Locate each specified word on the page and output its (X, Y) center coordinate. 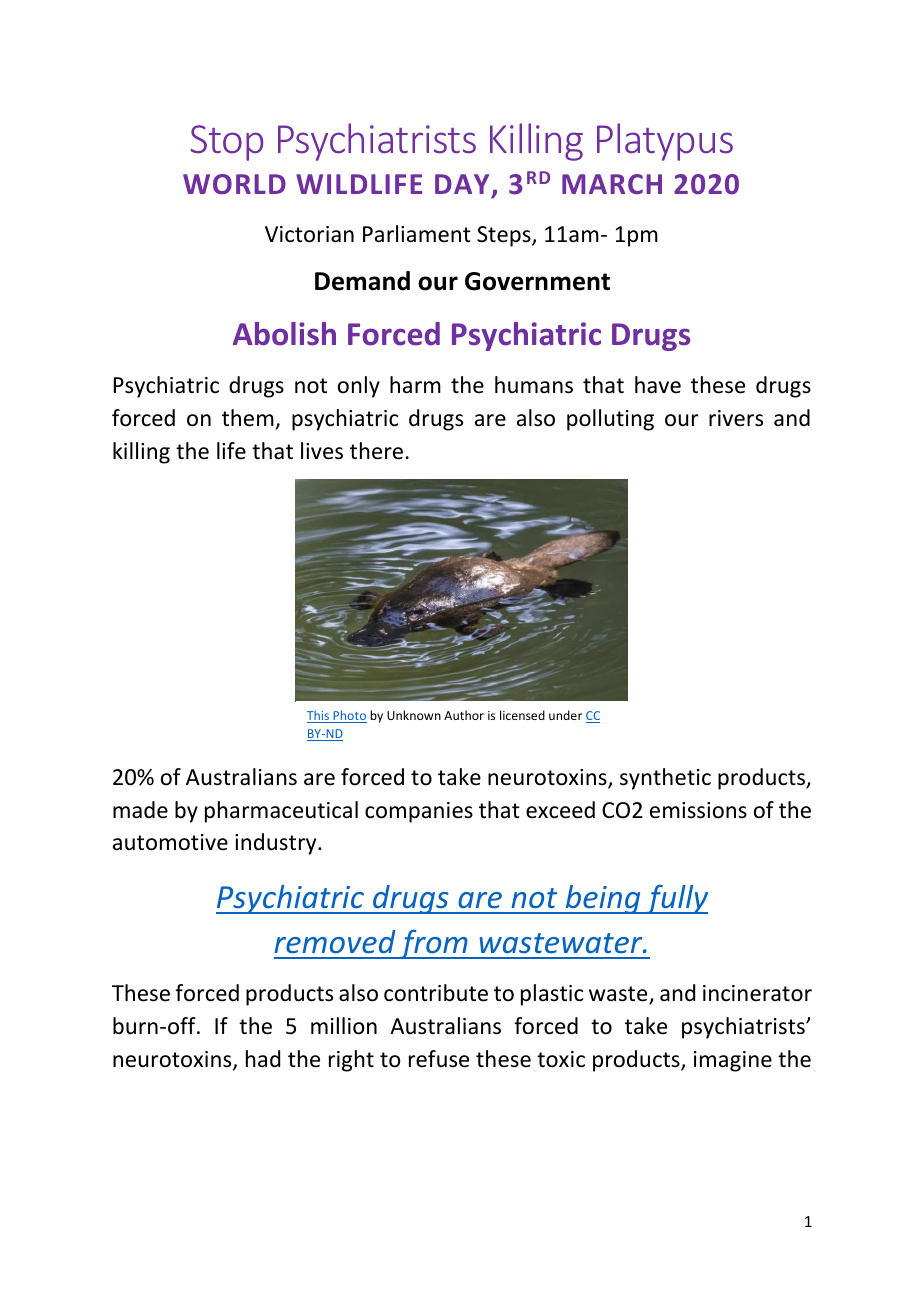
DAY (462, 184)
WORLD (234, 184)
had (263, 1059)
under (565, 715)
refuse (439, 1059)
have (658, 385)
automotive (170, 842)
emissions (698, 810)
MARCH (612, 184)
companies (419, 812)
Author (464, 715)
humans (534, 385)
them (248, 418)
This (319, 716)
